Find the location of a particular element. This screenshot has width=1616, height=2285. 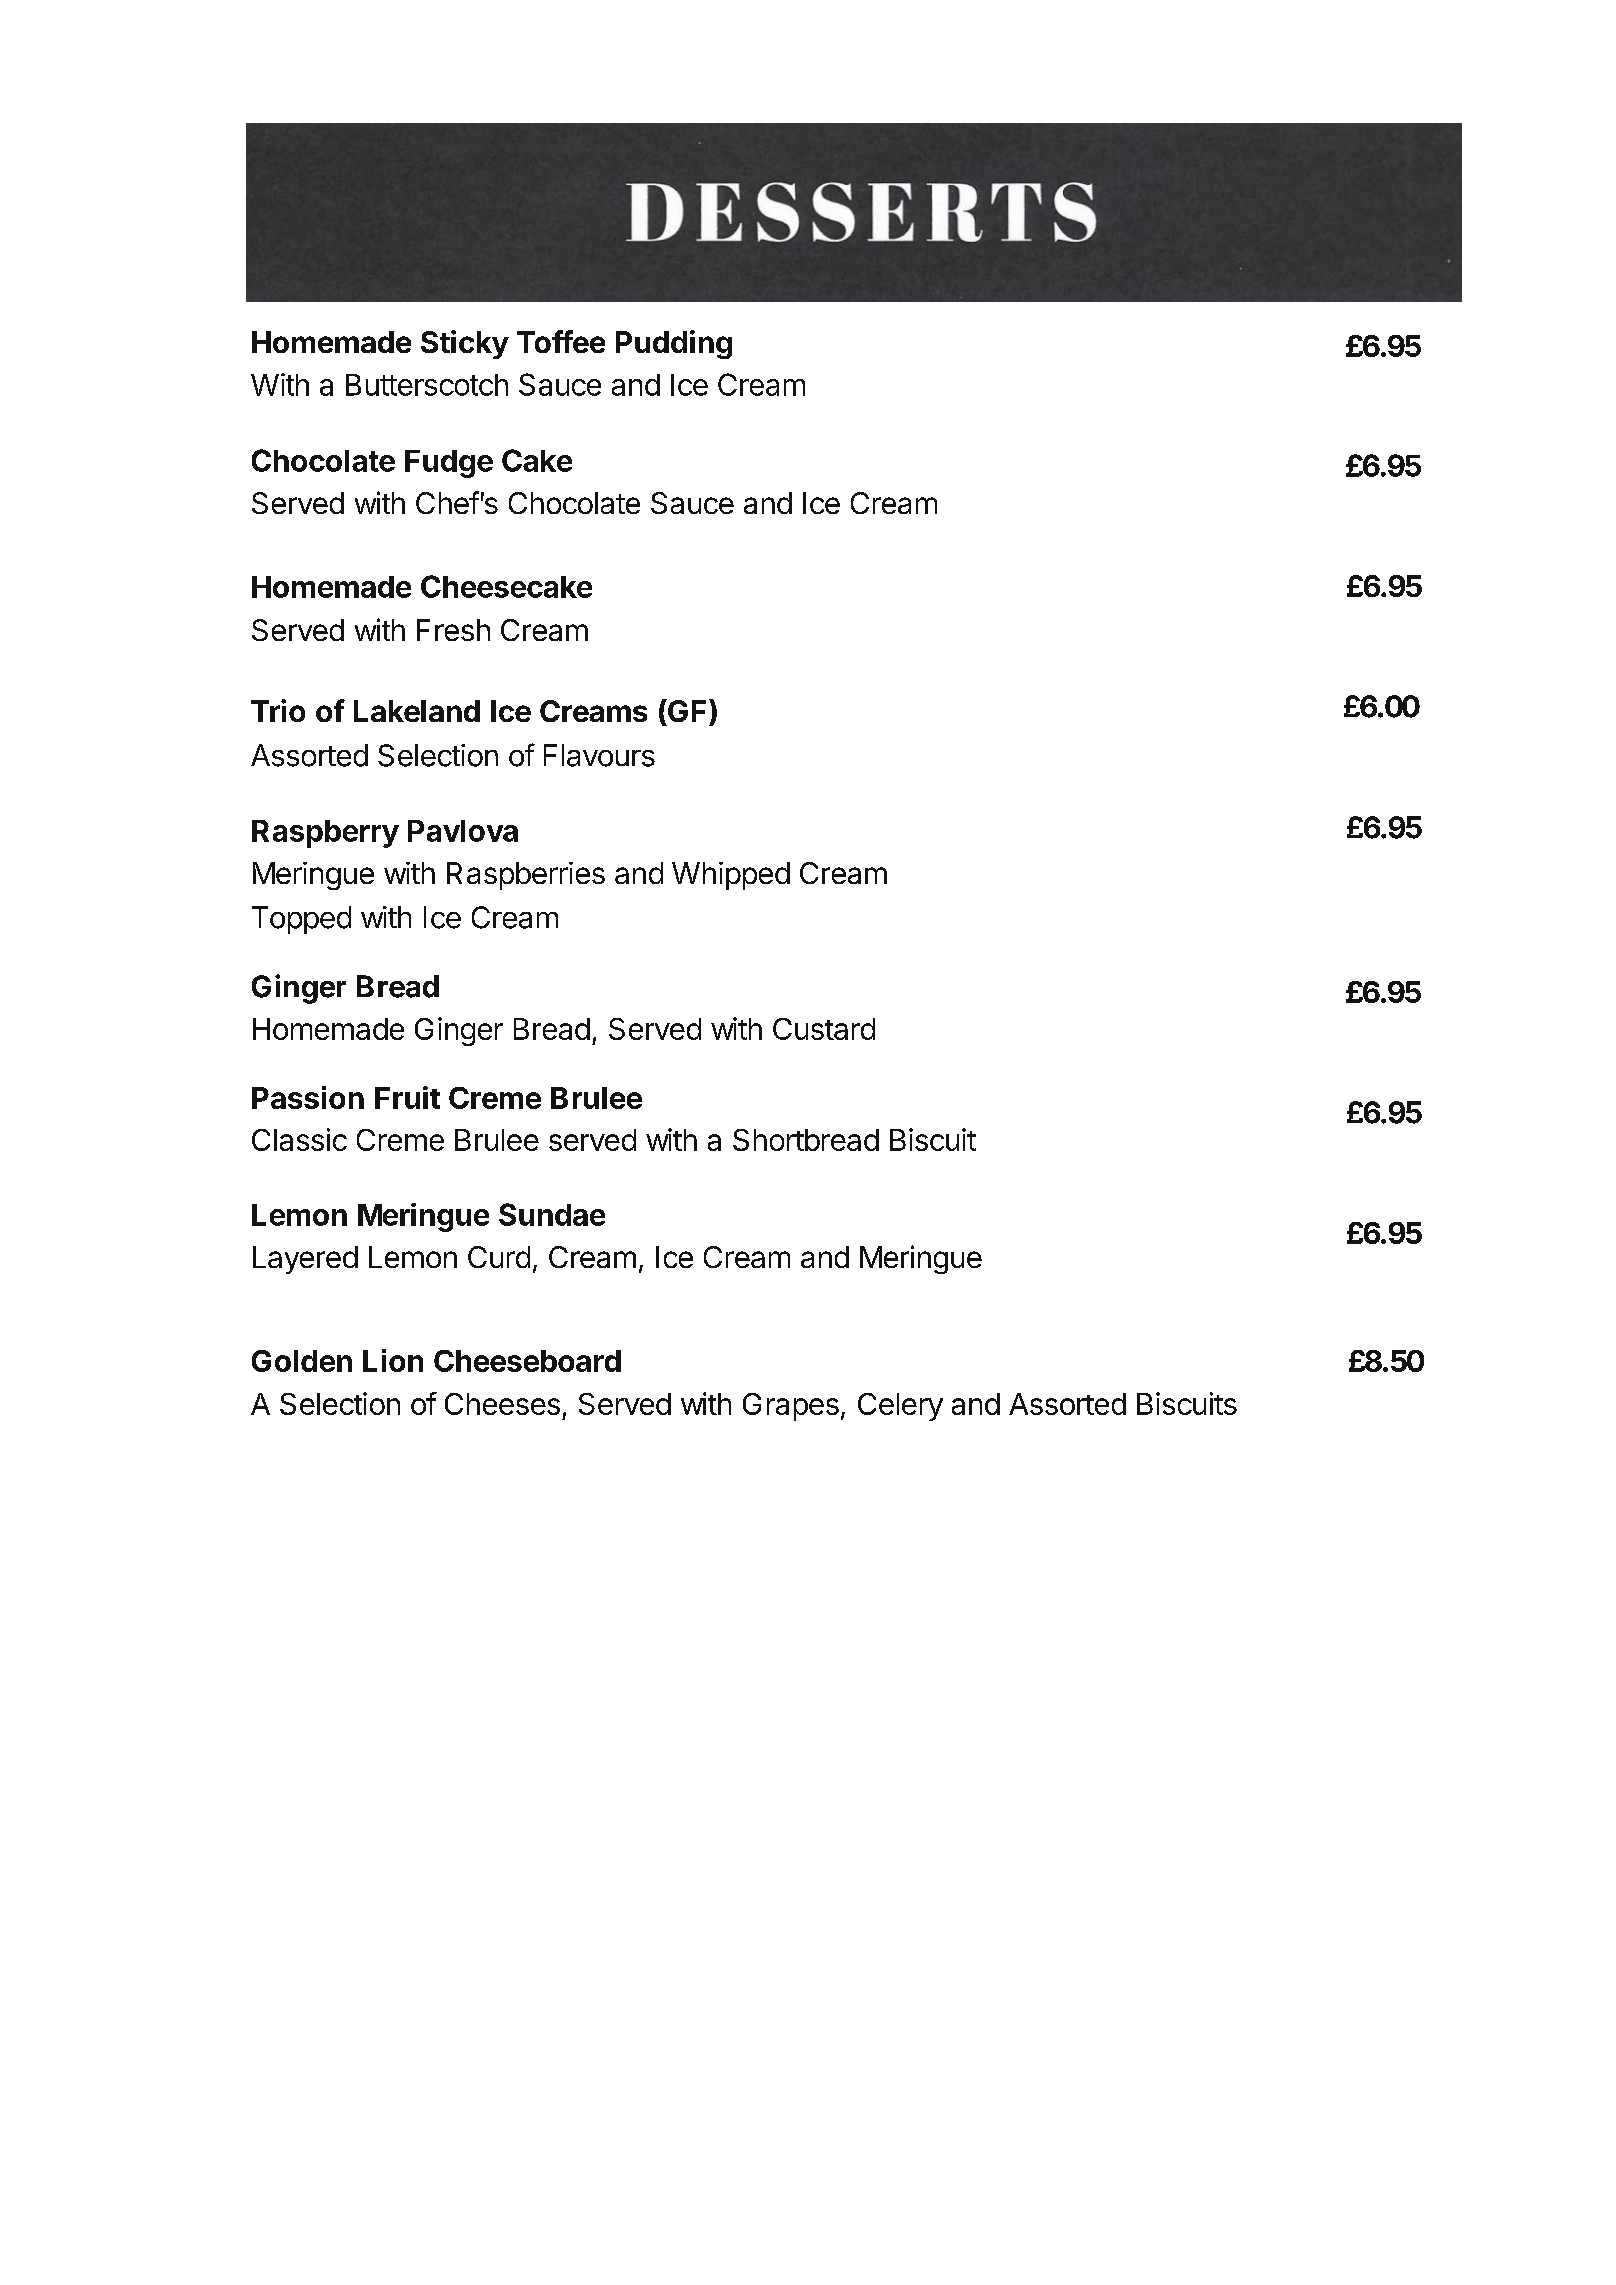

Flavours is located at coordinates (599, 755).
